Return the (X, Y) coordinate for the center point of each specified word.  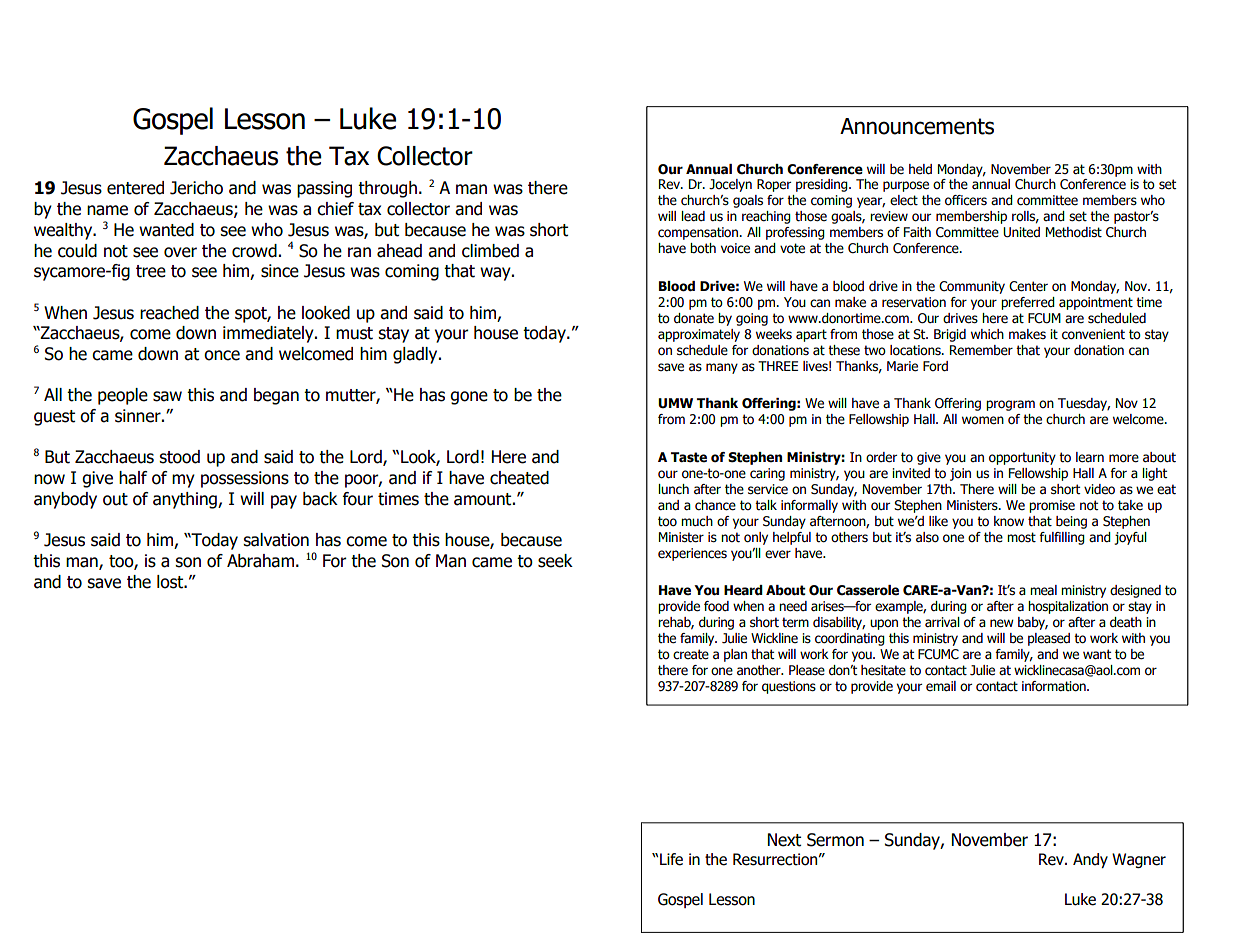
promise (1052, 506)
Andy (1090, 860)
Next (784, 840)
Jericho (196, 188)
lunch (673, 489)
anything (186, 500)
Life (671, 859)
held (920, 169)
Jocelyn (730, 185)
